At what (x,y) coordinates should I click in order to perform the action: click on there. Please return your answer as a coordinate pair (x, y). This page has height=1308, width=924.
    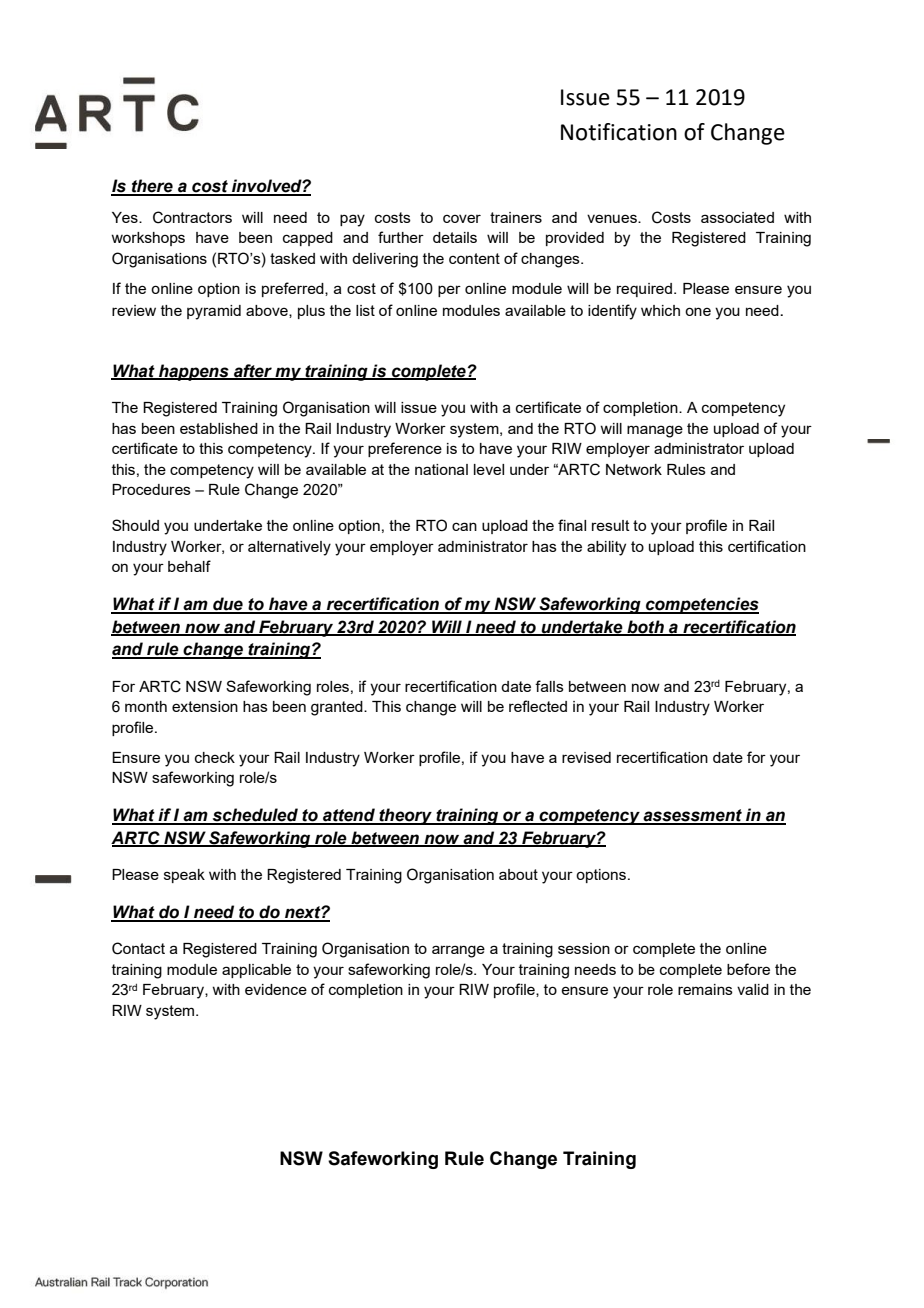
    Looking at the image, I should click on (152, 187).
